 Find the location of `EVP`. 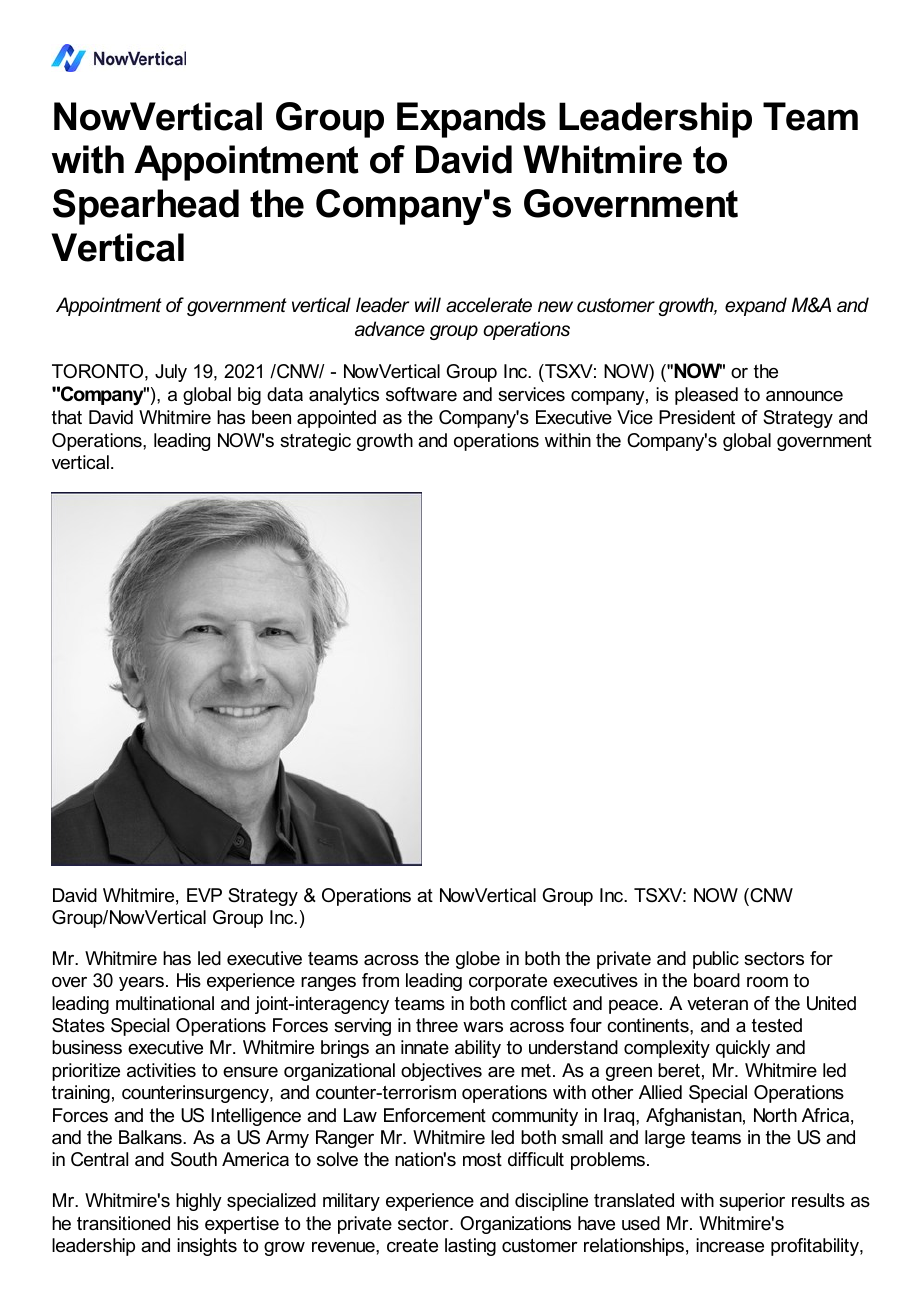

EVP is located at coordinates (204, 895).
